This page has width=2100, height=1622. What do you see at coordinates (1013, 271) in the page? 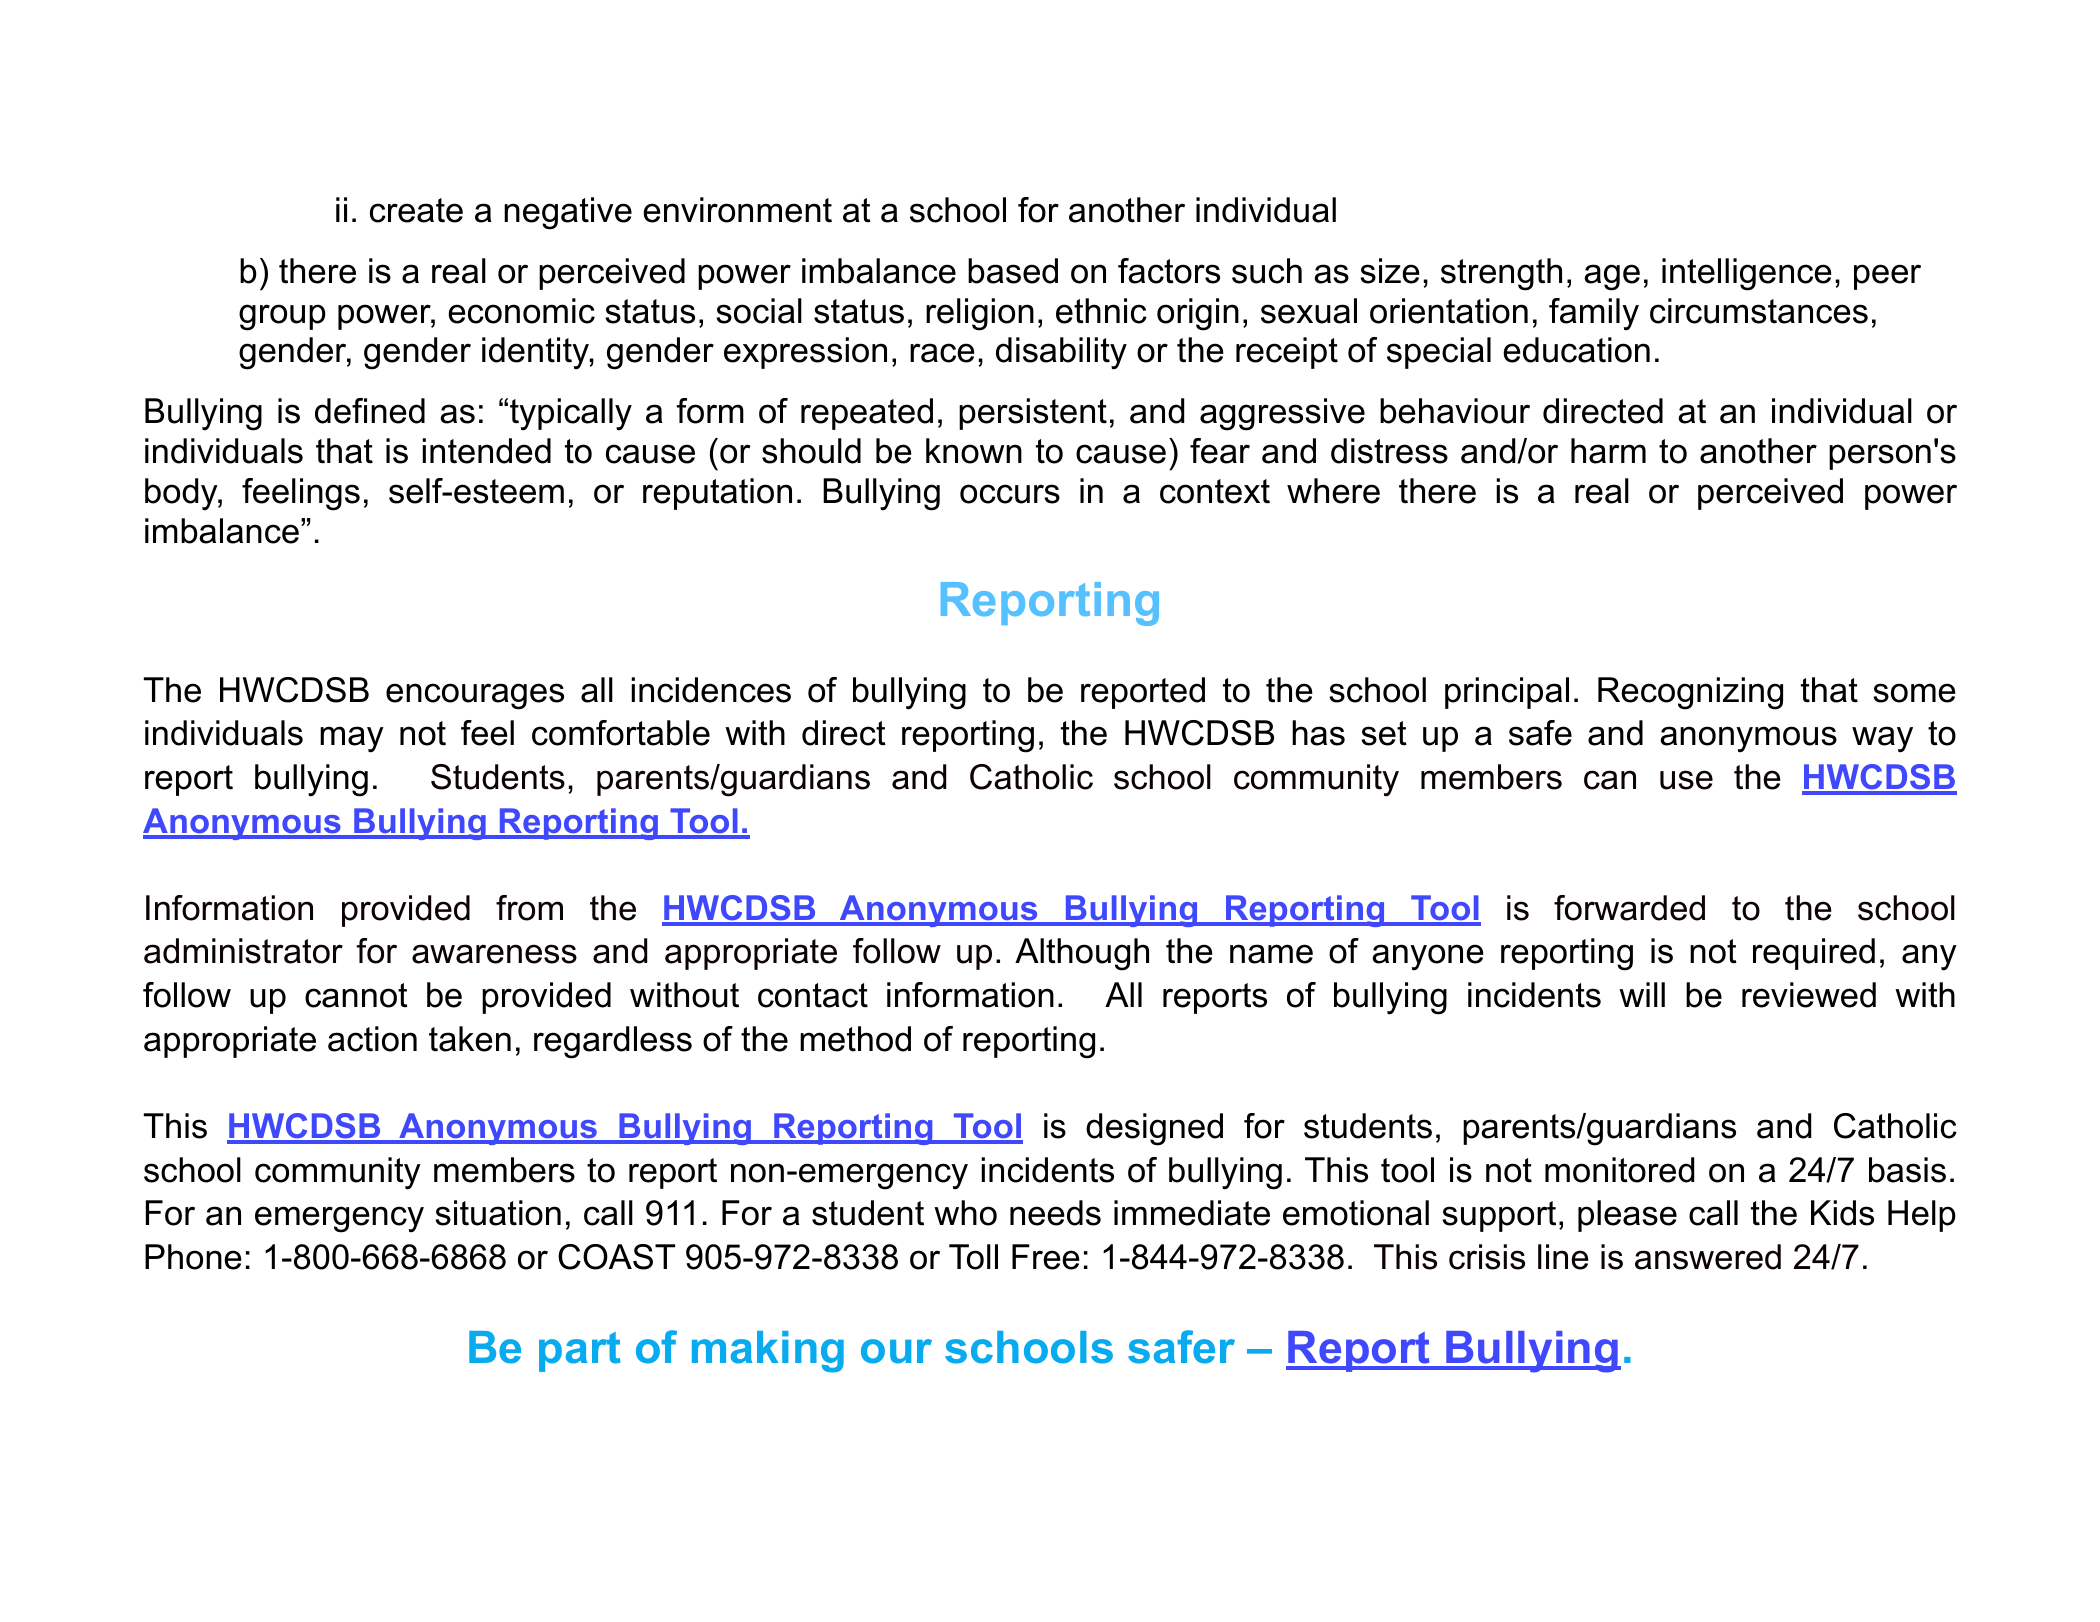
I see `based` at bounding box center [1013, 271].
